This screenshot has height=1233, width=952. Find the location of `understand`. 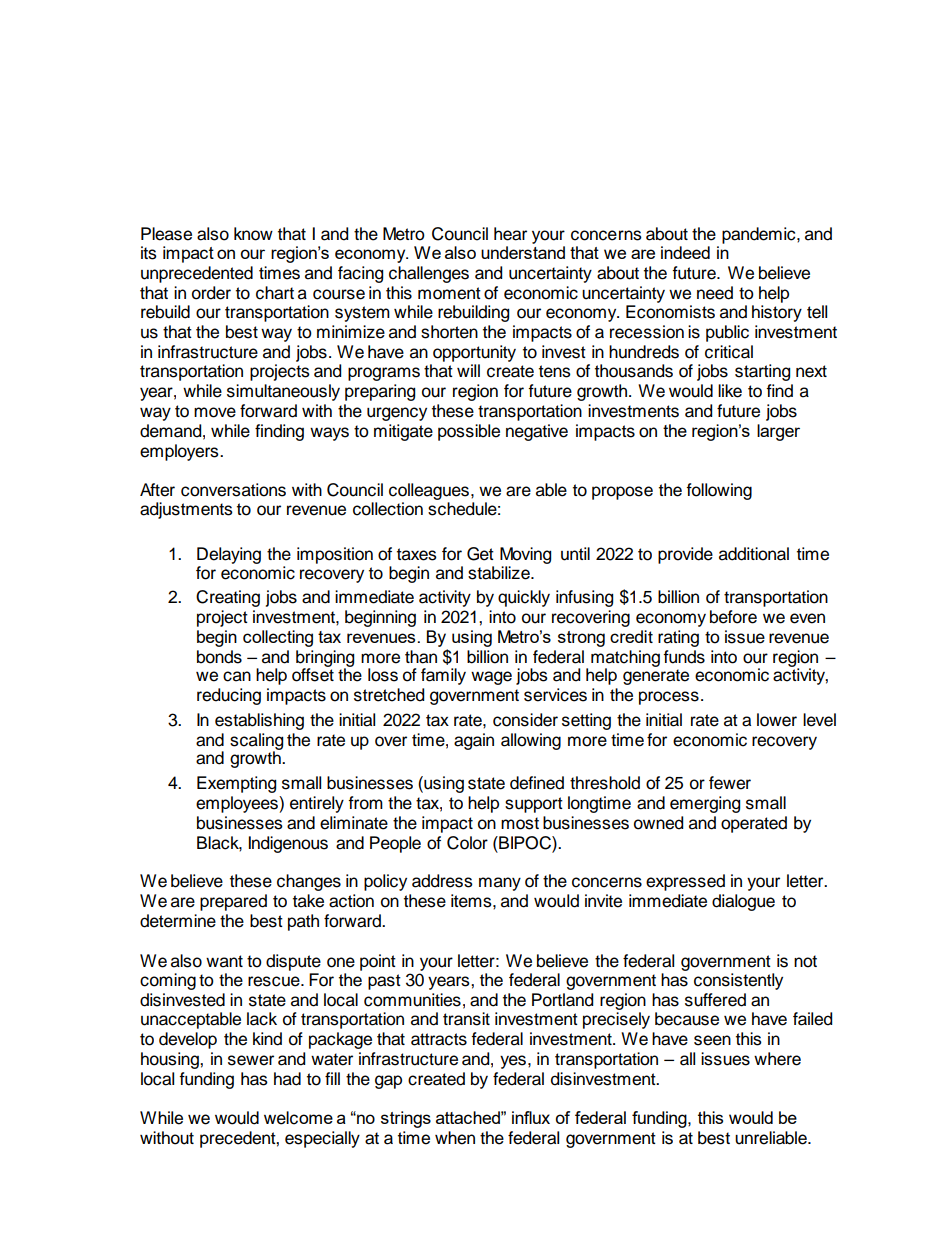

understand is located at coordinates (523, 252).
